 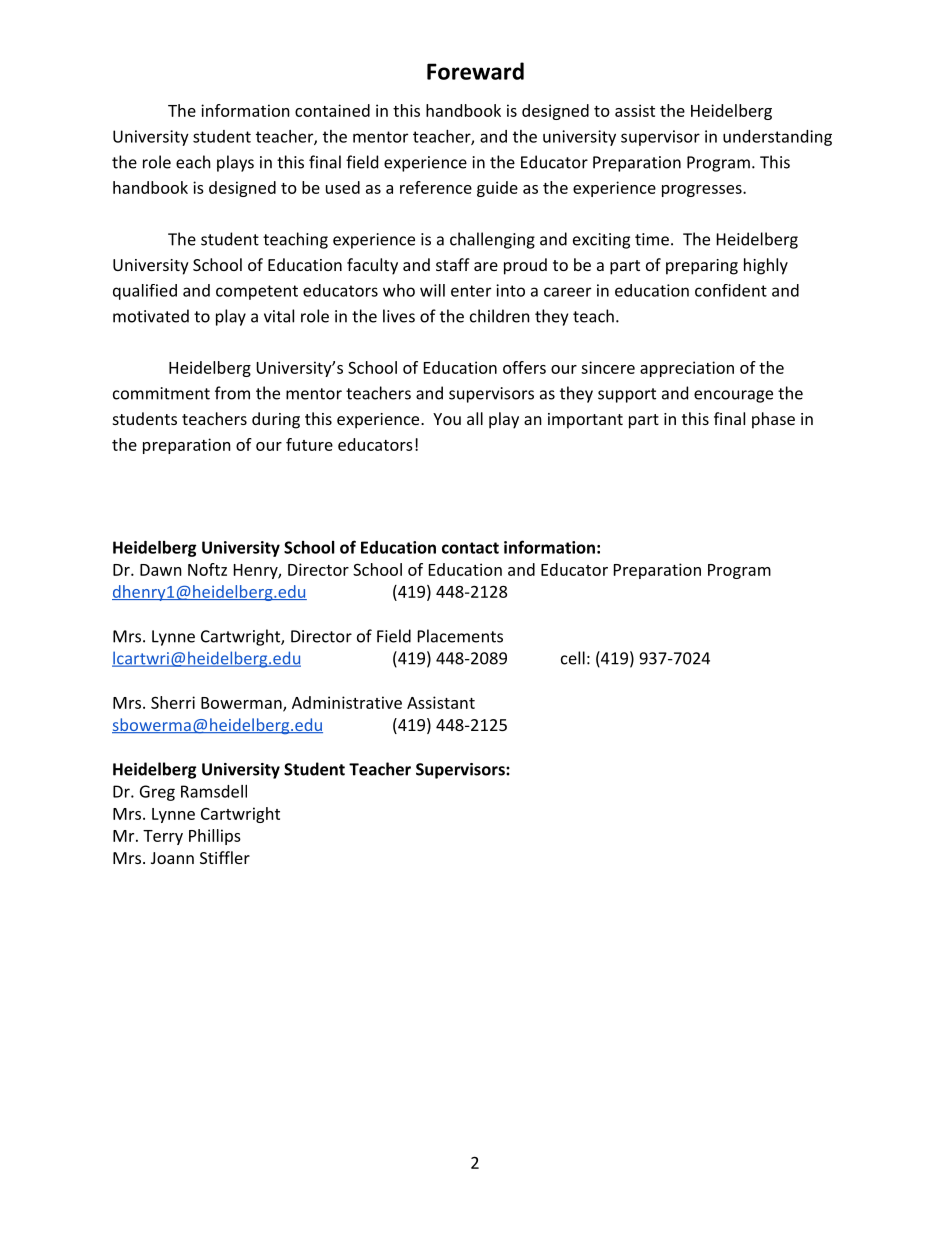 What do you see at coordinates (460, 636) in the image?
I see `Placements` at bounding box center [460, 636].
